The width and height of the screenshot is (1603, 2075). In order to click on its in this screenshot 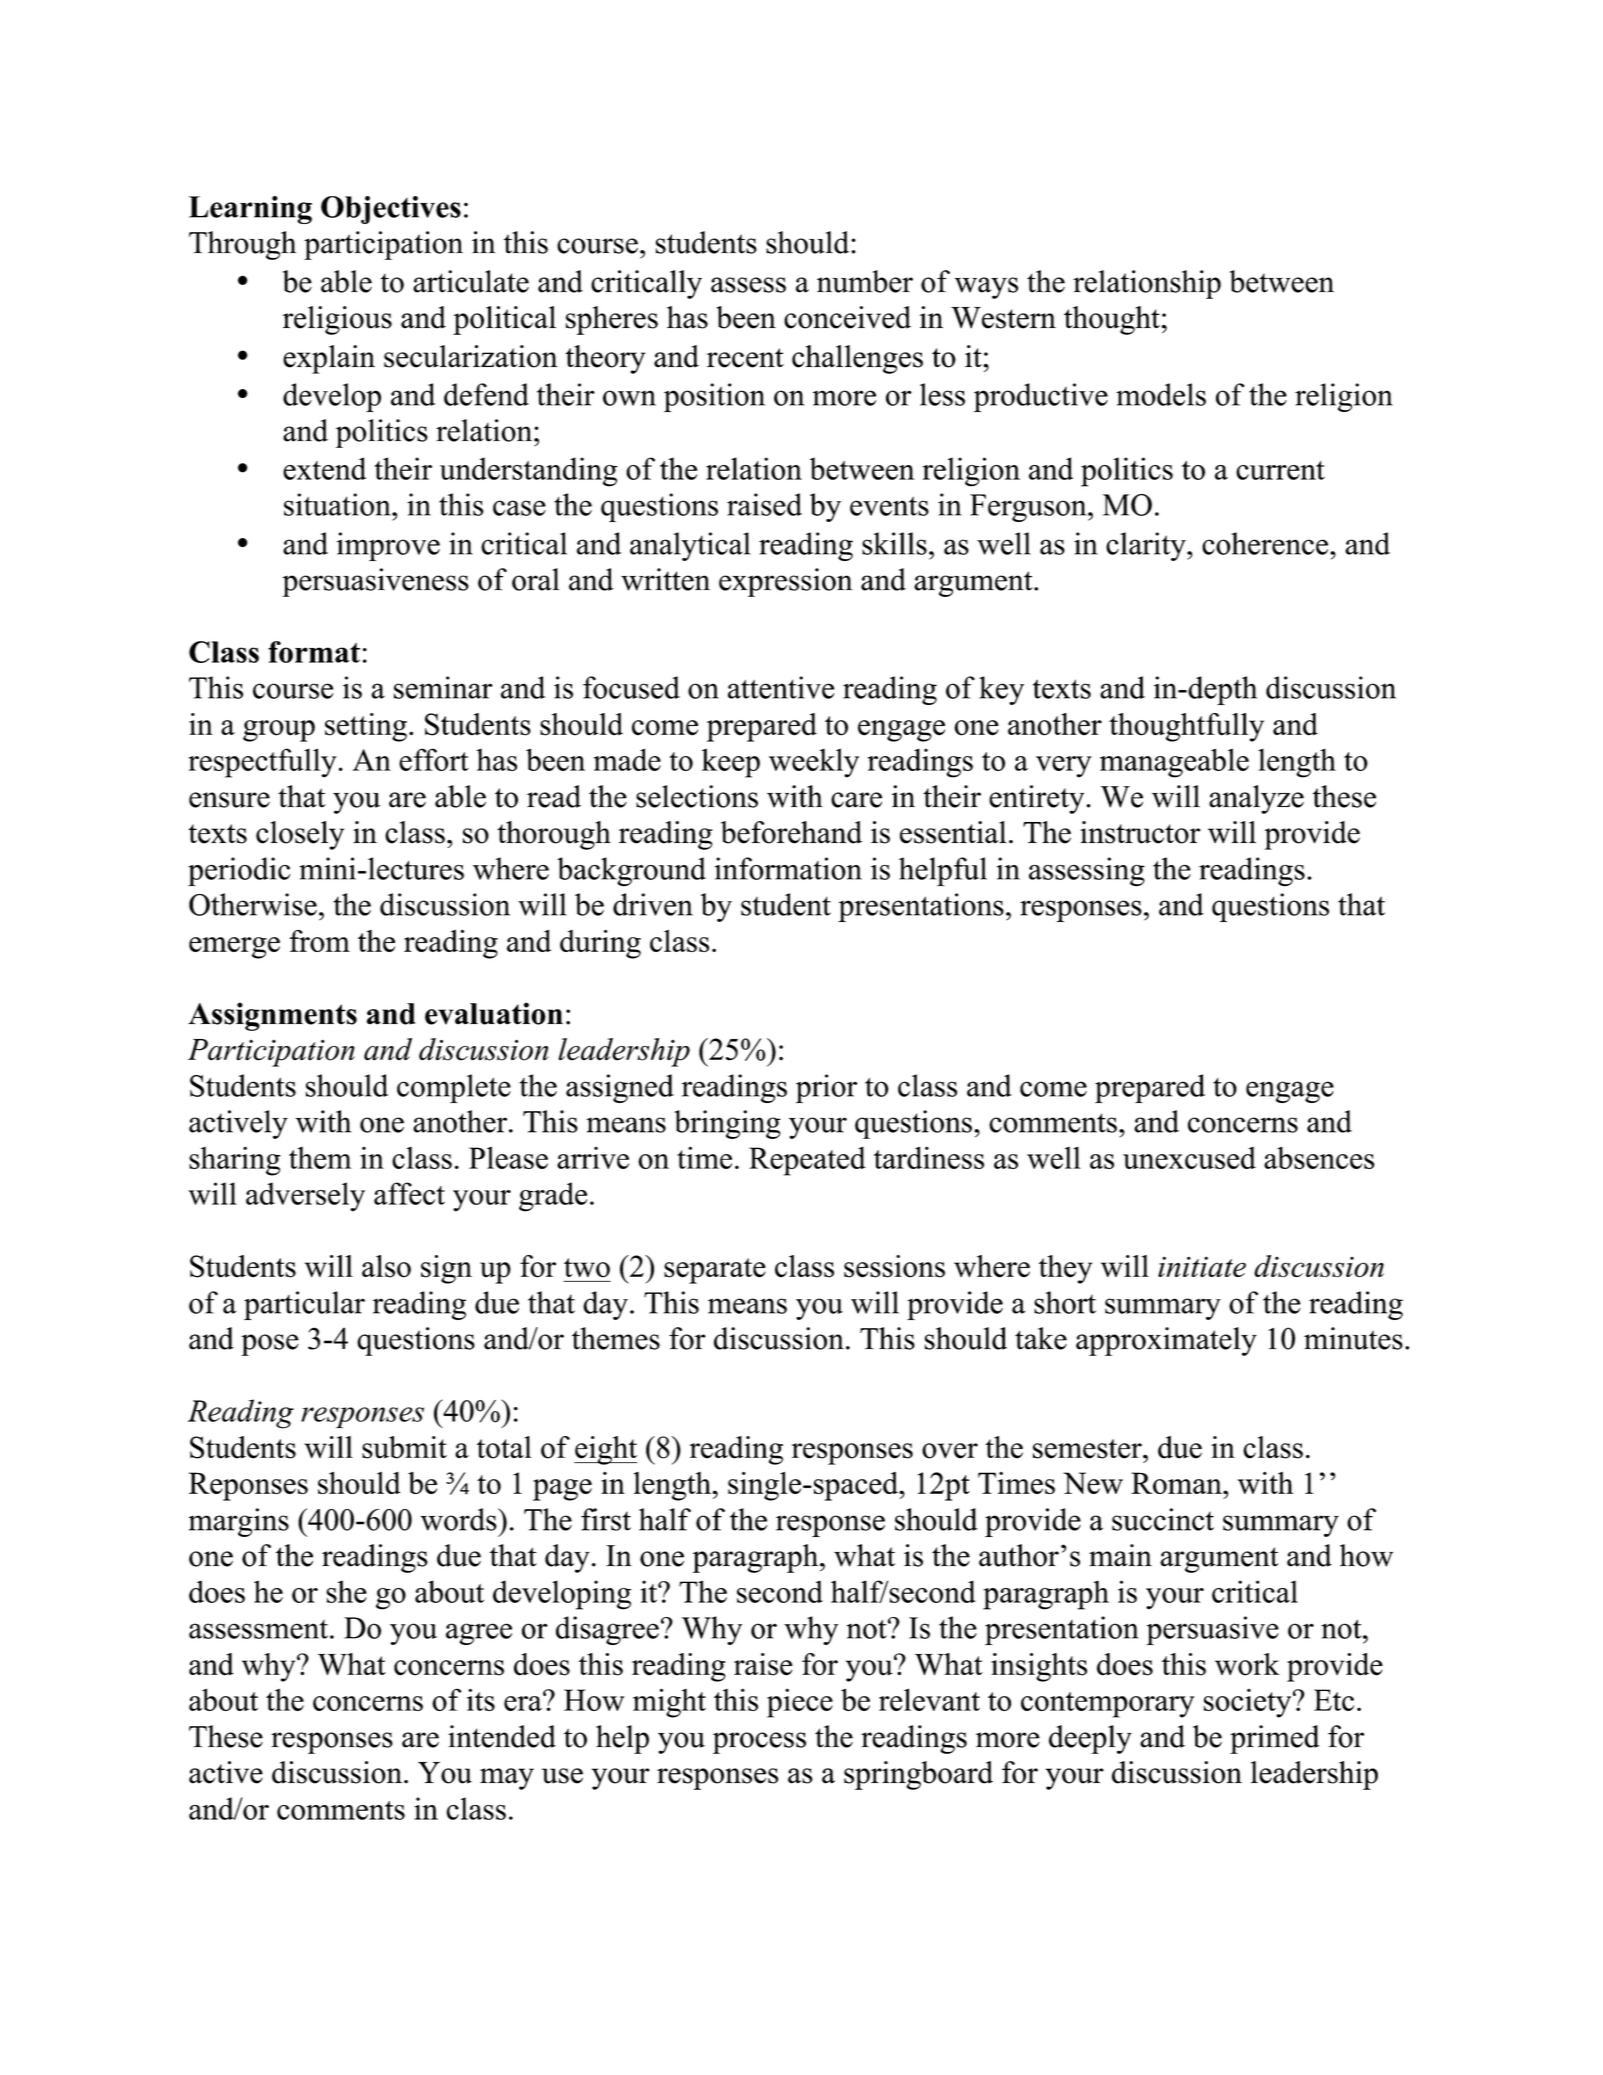, I will do `click(481, 1699)`.
